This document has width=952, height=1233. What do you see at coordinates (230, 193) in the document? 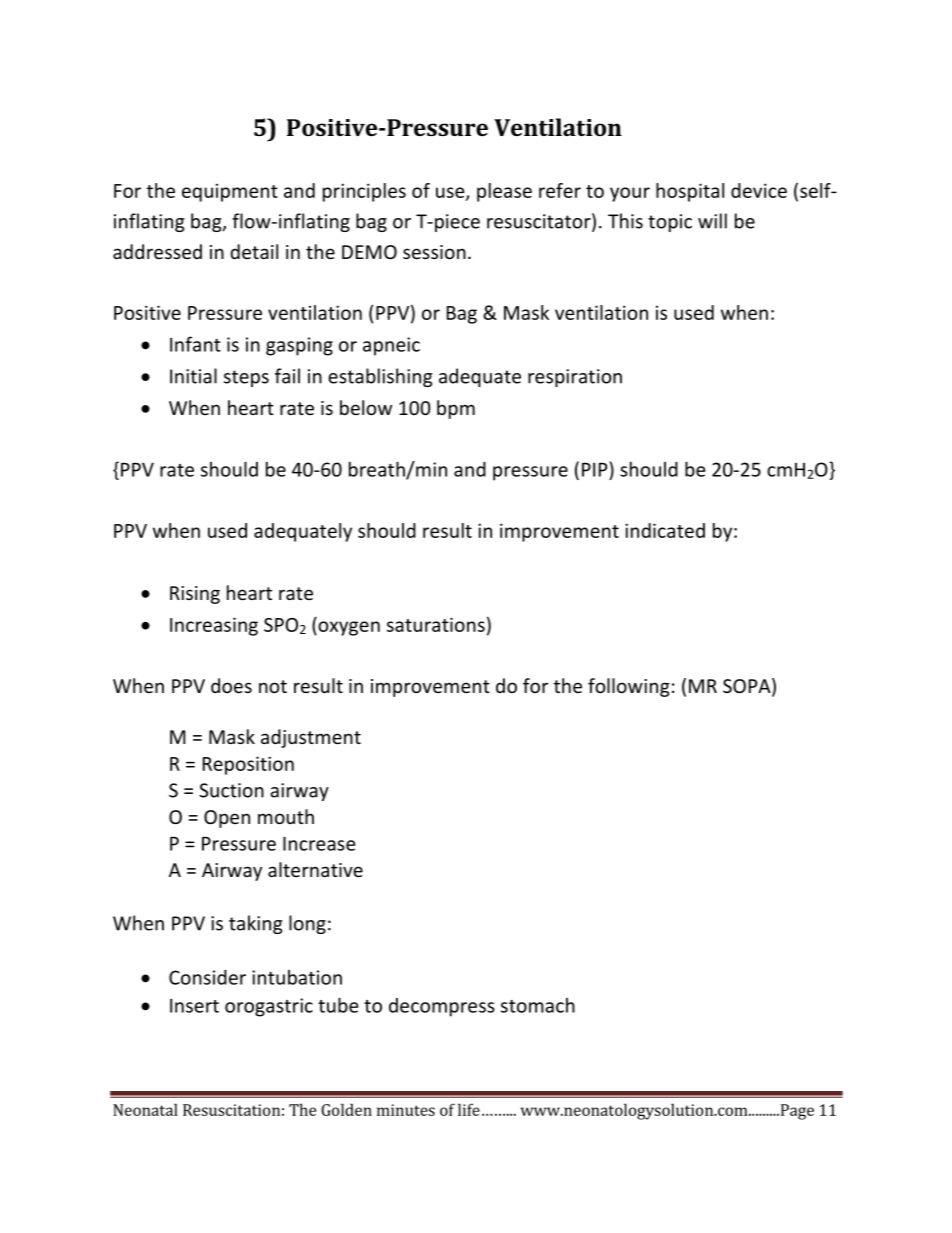
I see `equipment` at bounding box center [230, 193].
